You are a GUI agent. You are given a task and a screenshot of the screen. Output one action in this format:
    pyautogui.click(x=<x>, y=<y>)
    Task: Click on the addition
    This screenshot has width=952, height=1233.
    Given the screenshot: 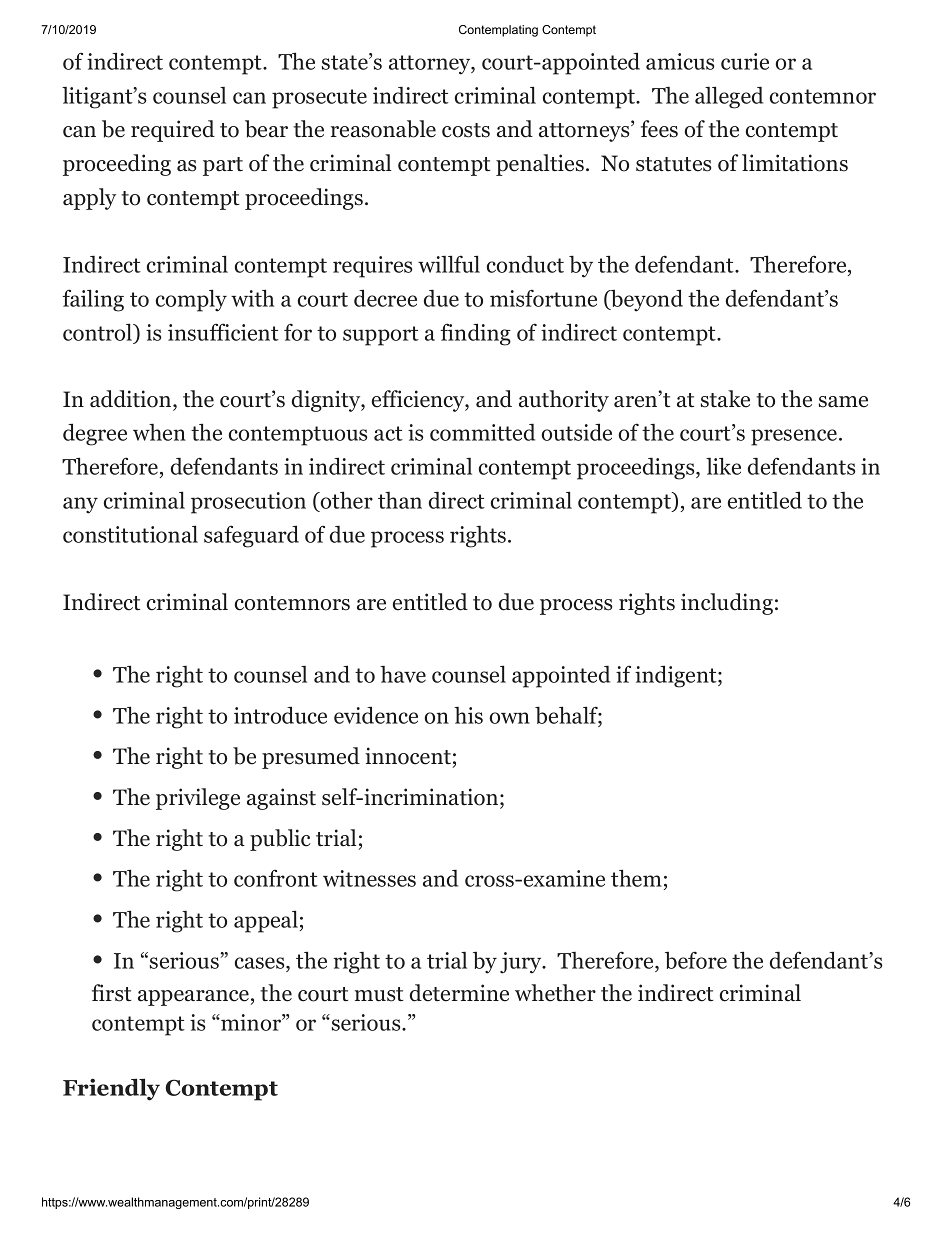 What is the action you would take?
    pyautogui.click(x=132, y=400)
